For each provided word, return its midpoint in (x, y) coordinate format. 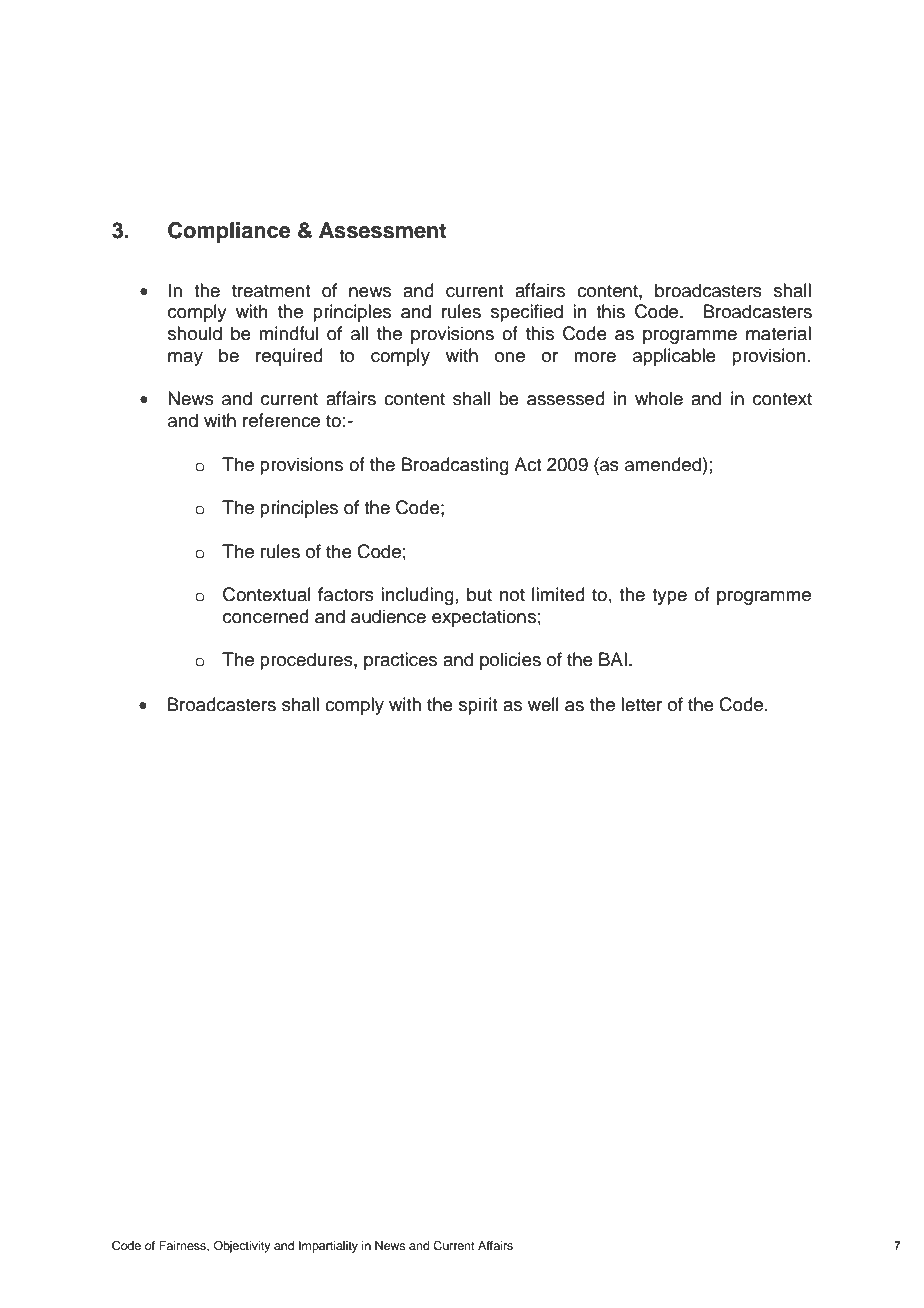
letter (641, 704)
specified (527, 313)
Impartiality (328, 1247)
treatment (271, 291)
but (479, 594)
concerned (266, 616)
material (778, 333)
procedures (307, 661)
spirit (478, 706)
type (669, 597)
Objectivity (242, 1247)
